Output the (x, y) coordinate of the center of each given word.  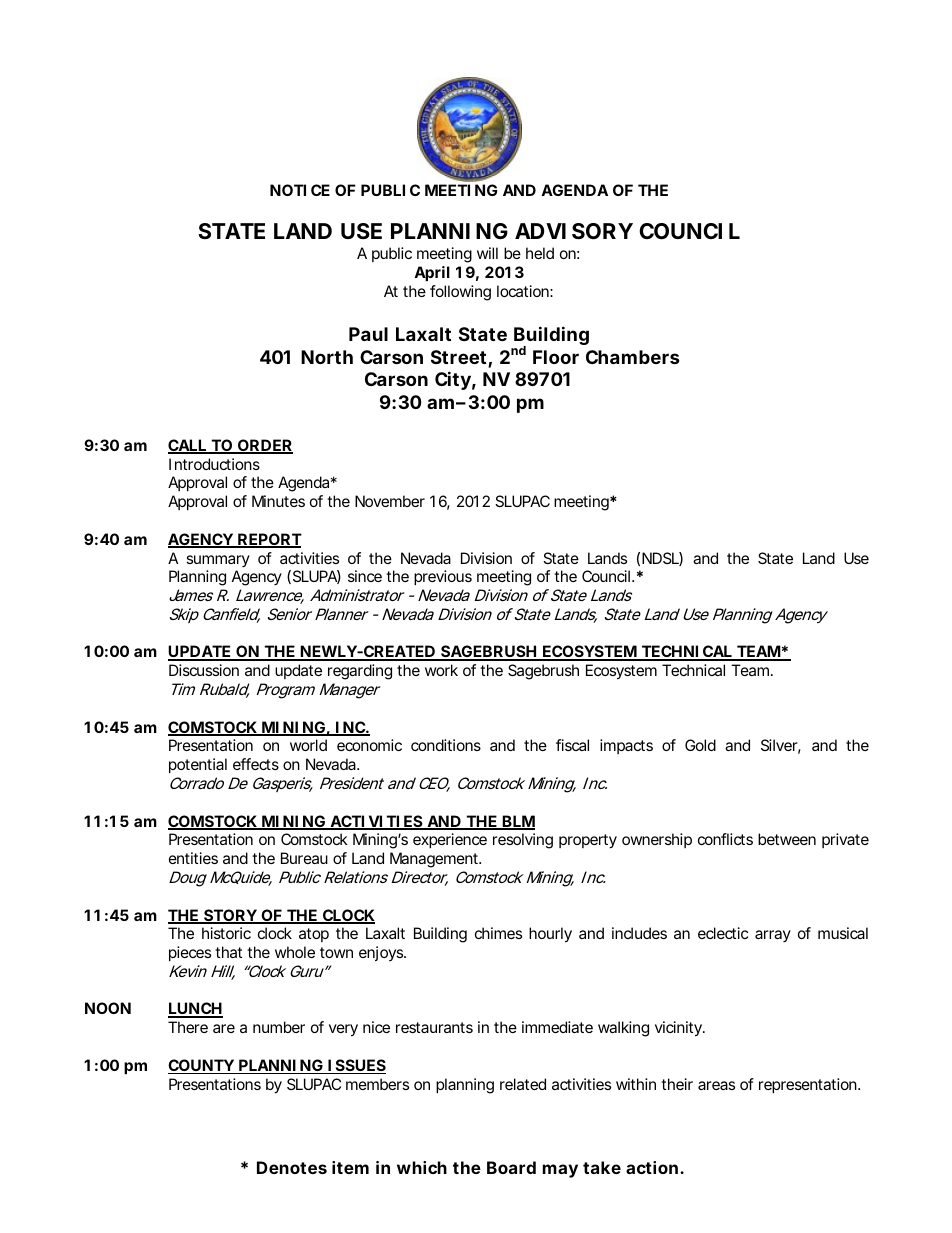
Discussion (204, 670)
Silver (781, 746)
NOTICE (300, 190)
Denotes (292, 1167)
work (441, 670)
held (540, 253)
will (487, 253)
